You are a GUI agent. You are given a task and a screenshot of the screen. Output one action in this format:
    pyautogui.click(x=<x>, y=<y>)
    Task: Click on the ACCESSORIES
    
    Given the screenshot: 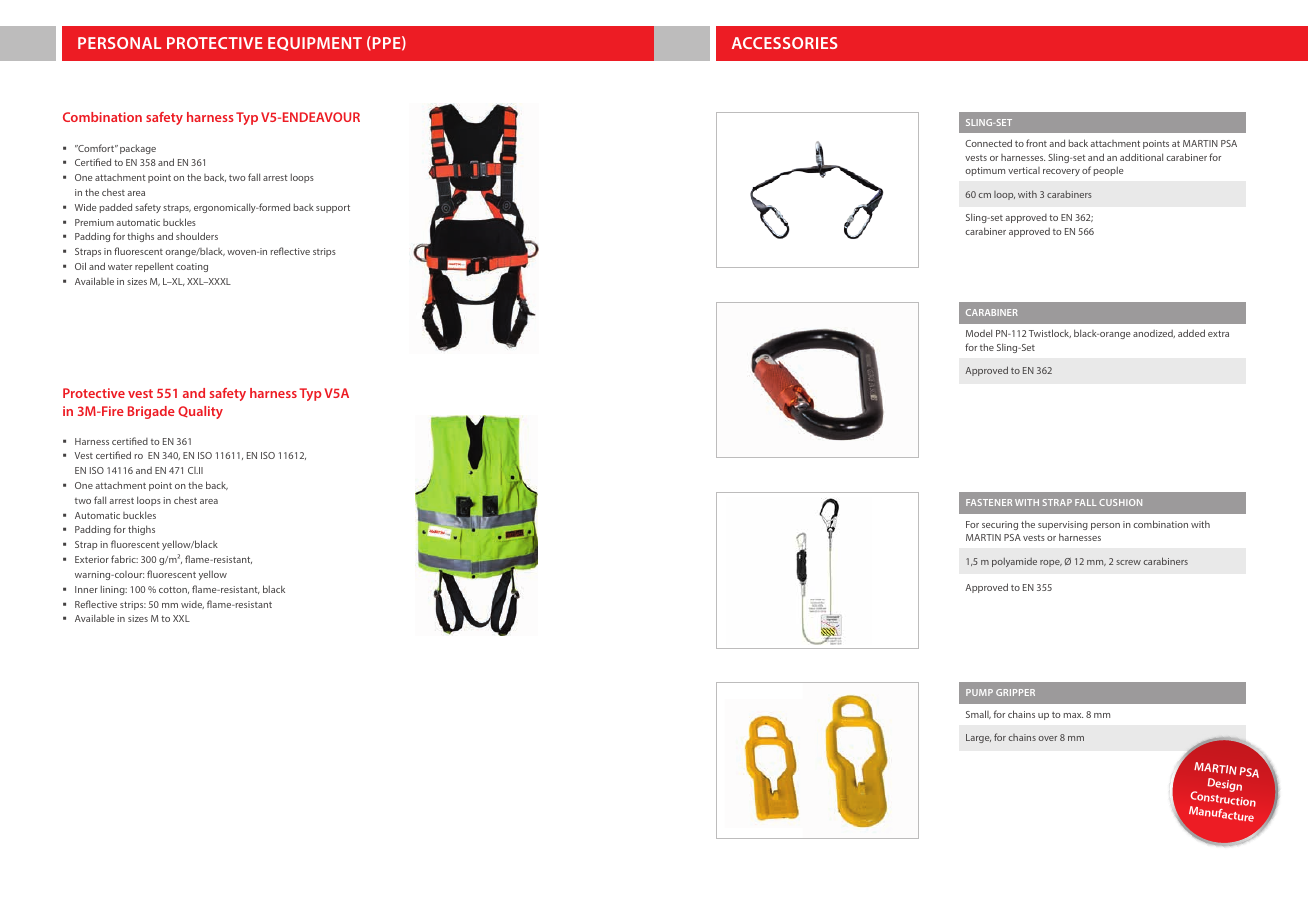 What is the action you would take?
    pyautogui.click(x=785, y=43)
